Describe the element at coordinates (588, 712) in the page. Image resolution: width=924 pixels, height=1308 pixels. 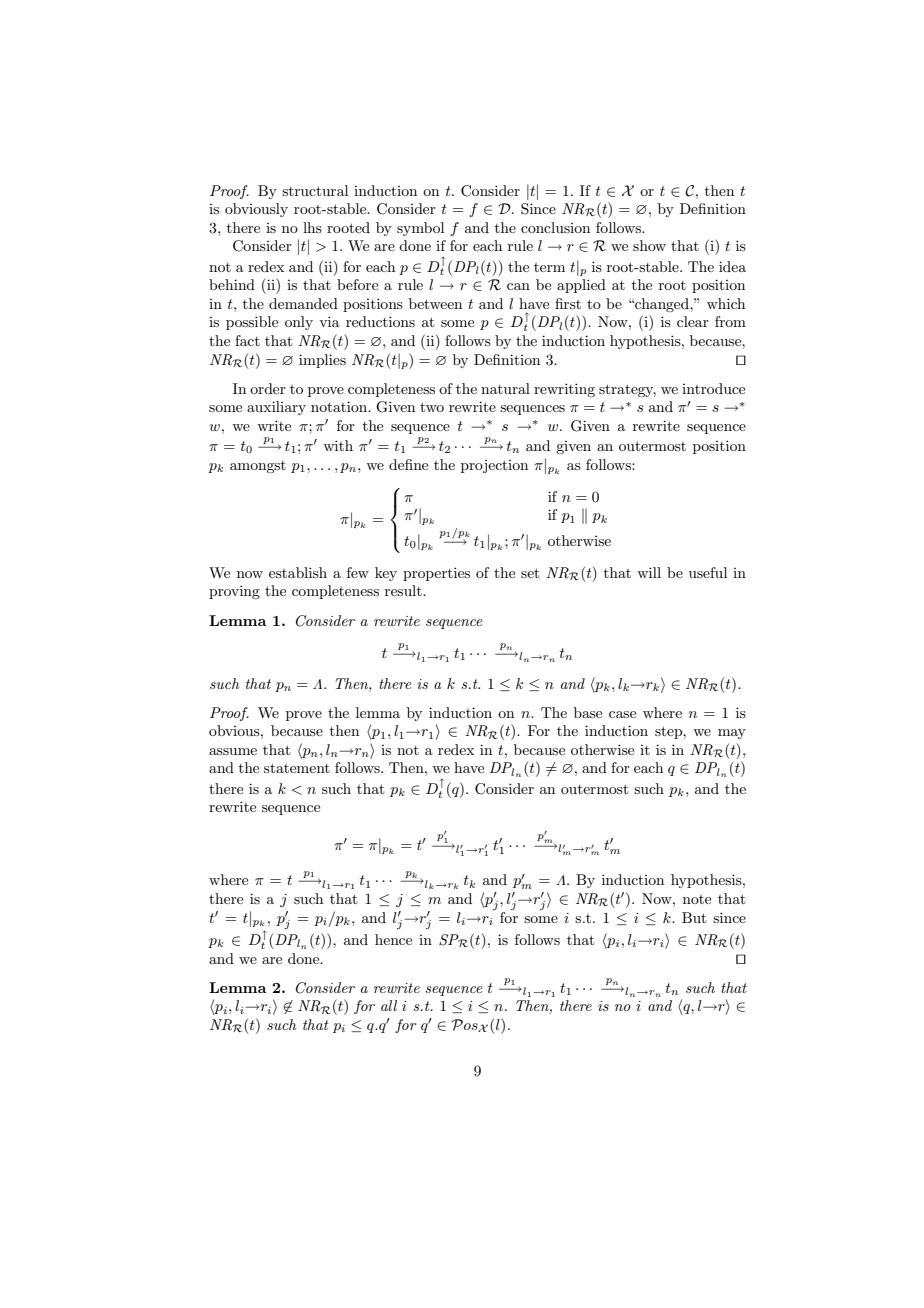
I see `base` at that location.
